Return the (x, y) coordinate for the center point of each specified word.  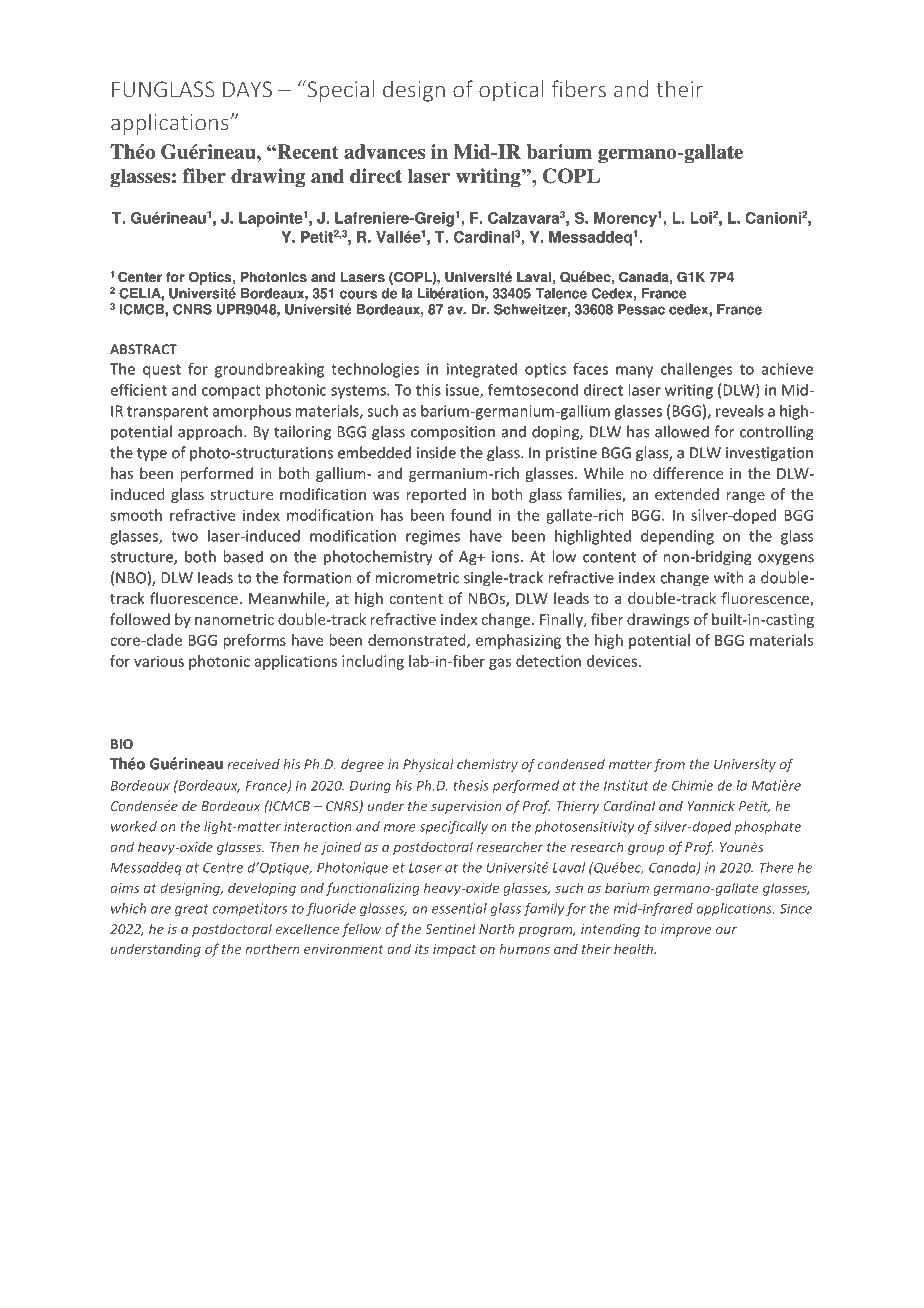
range (745, 497)
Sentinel (450, 928)
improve (686, 930)
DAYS (247, 89)
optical (511, 91)
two (184, 536)
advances (384, 151)
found (471, 515)
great (192, 910)
